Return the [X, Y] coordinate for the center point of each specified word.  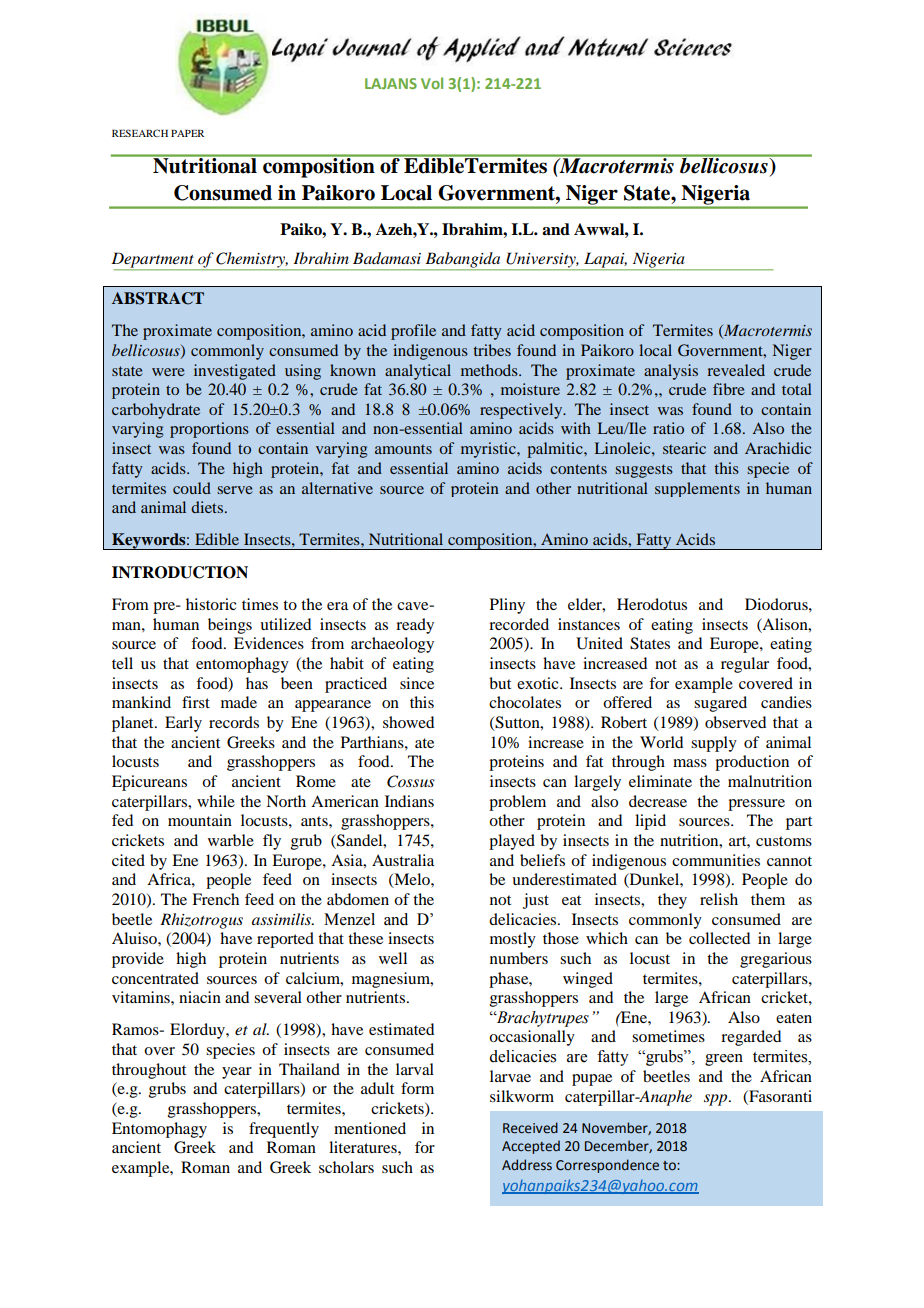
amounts [403, 449]
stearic [684, 448]
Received [530, 1128]
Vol [432, 83]
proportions [209, 430]
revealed [736, 370]
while [216, 801]
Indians [409, 801]
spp [717, 1100]
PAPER [187, 133]
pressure [756, 805]
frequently [284, 1130]
